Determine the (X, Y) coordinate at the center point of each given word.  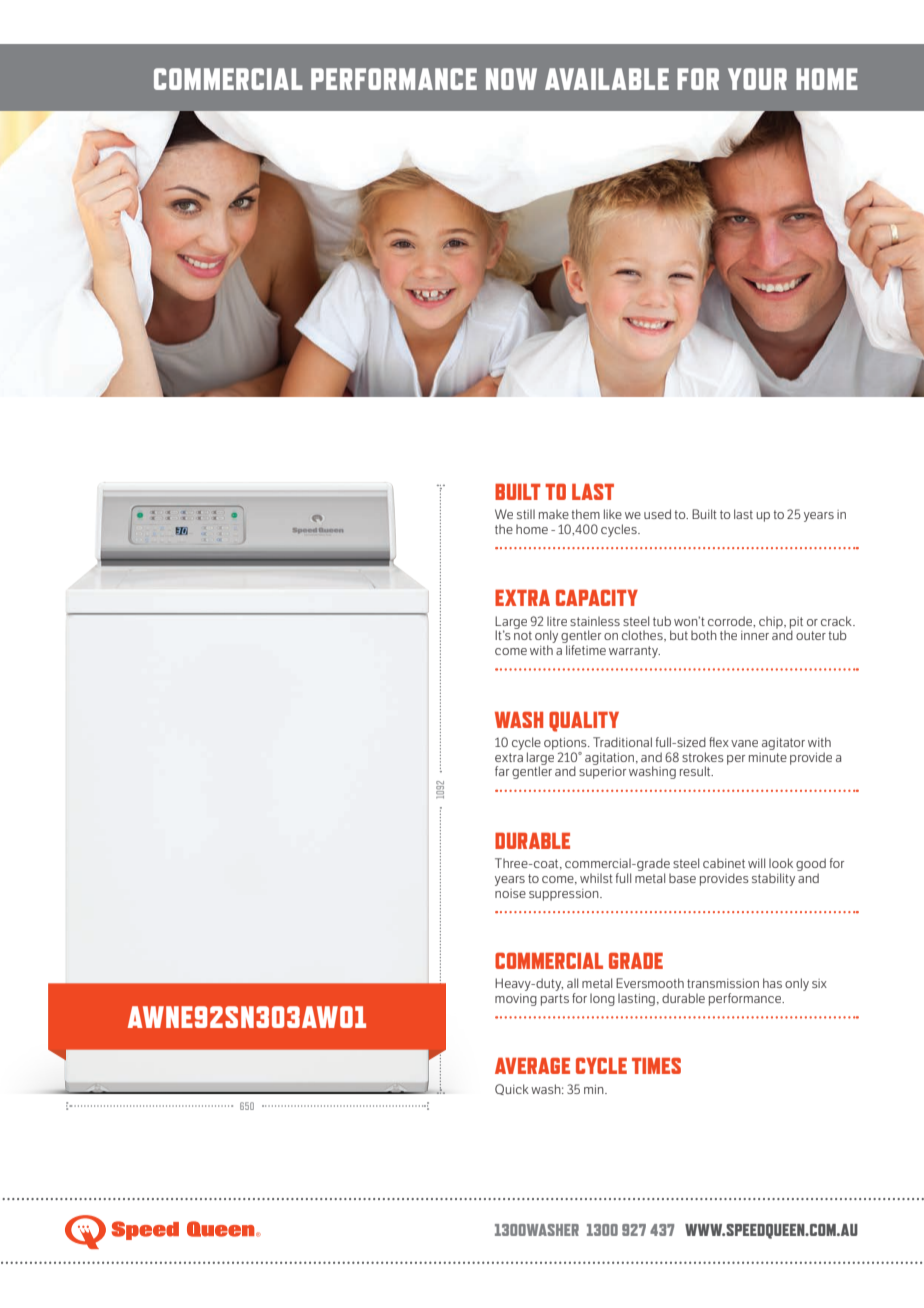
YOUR (757, 79)
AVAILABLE (607, 79)
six (819, 983)
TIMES (656, 1065)
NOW (511, 79)
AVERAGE (532, 1065)
